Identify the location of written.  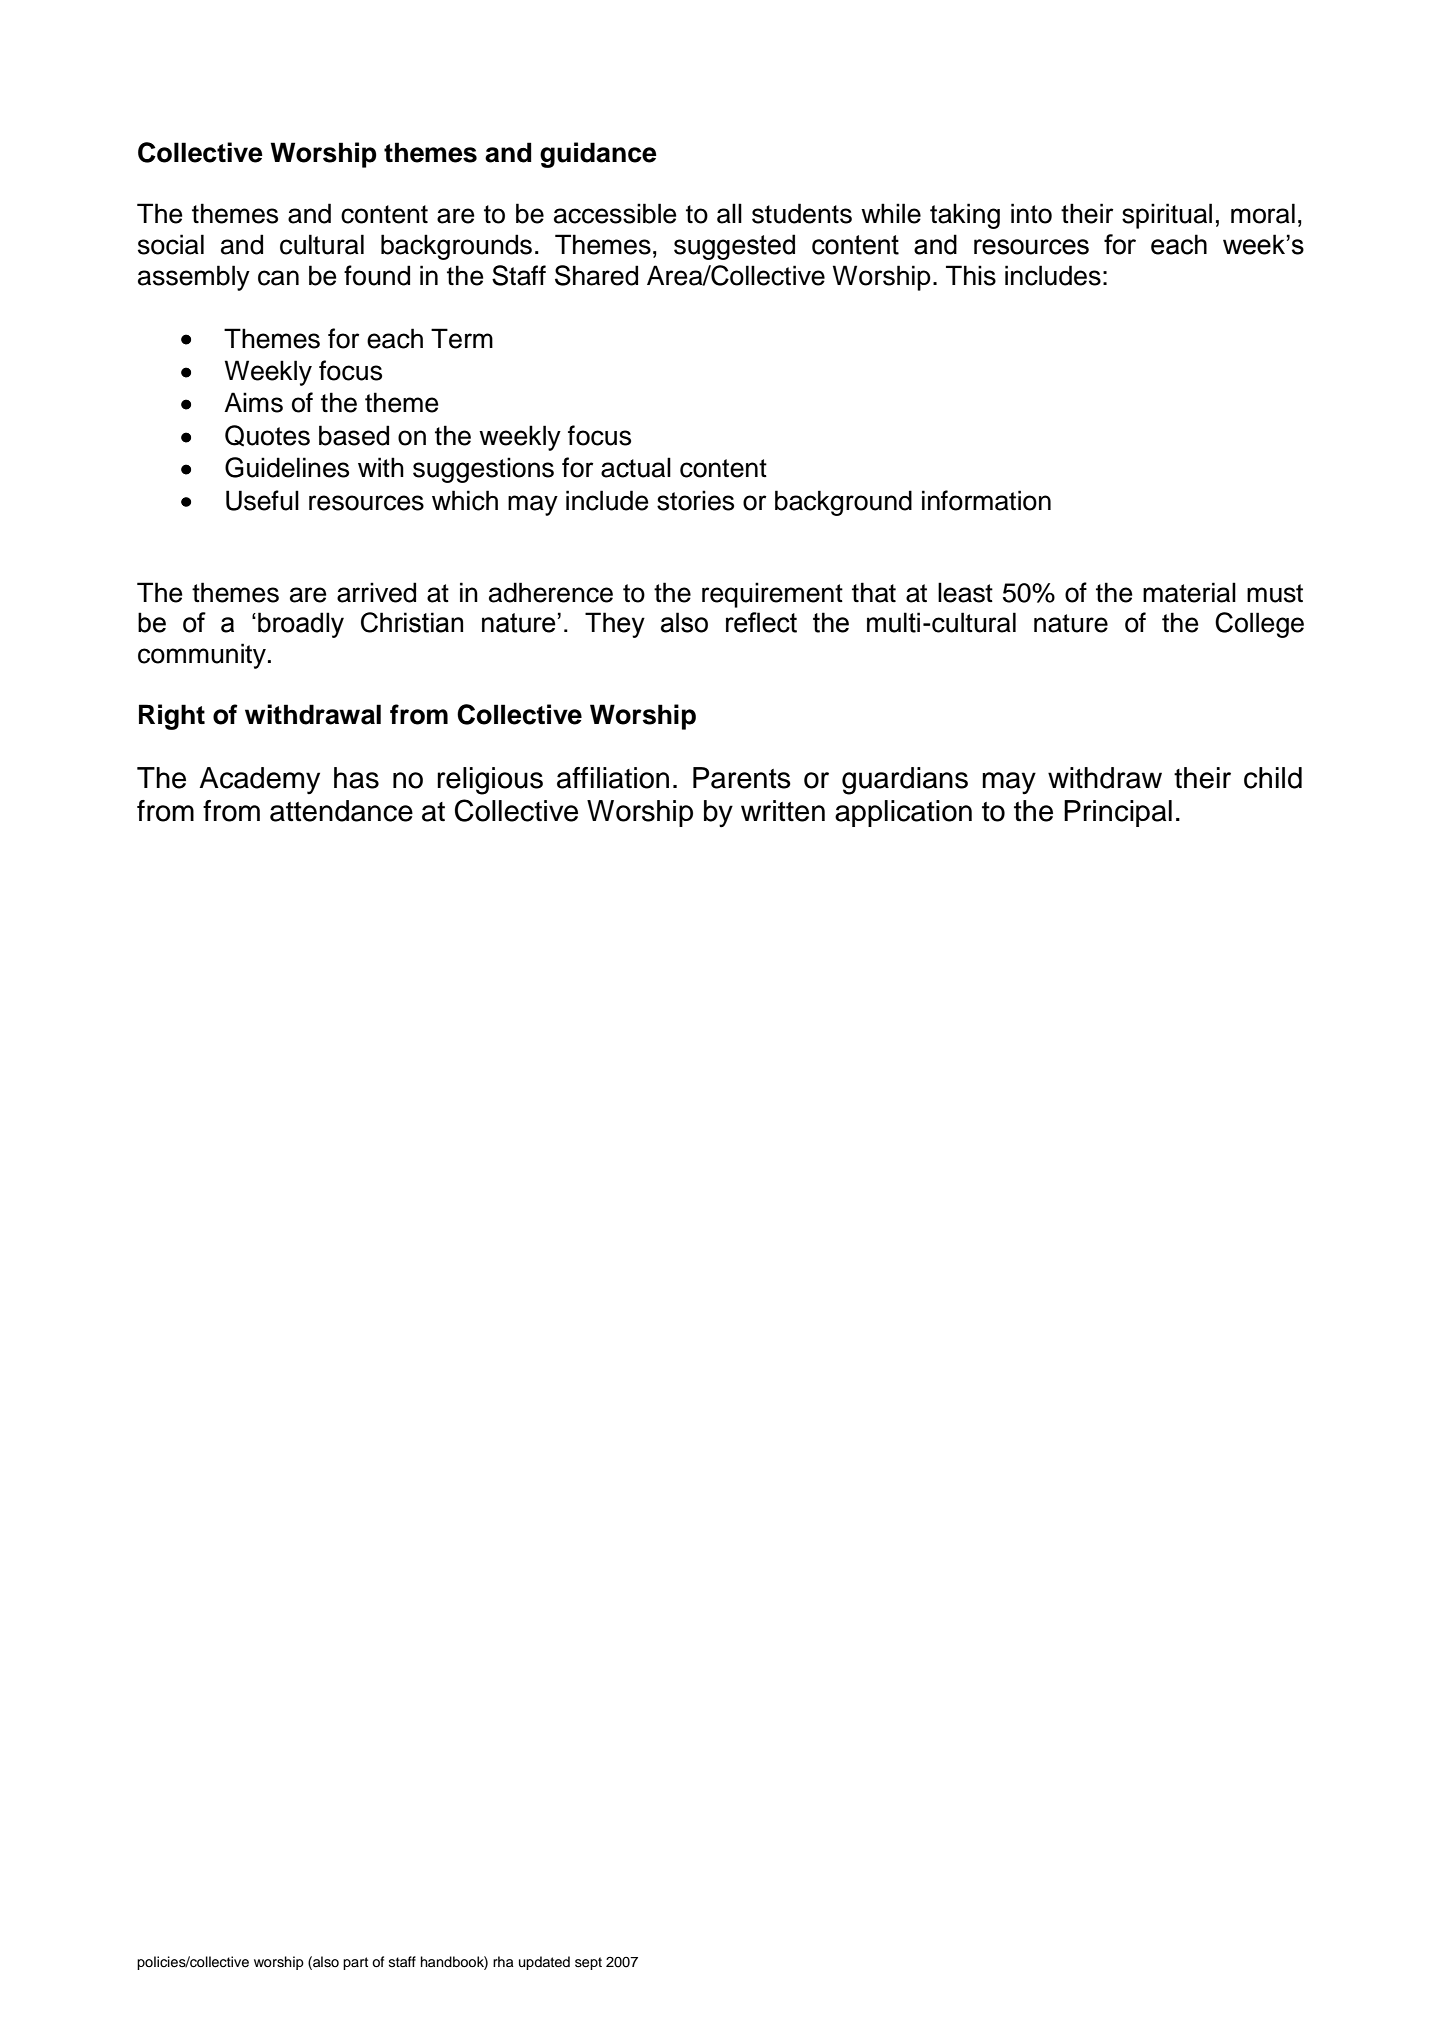
(783, 811).
